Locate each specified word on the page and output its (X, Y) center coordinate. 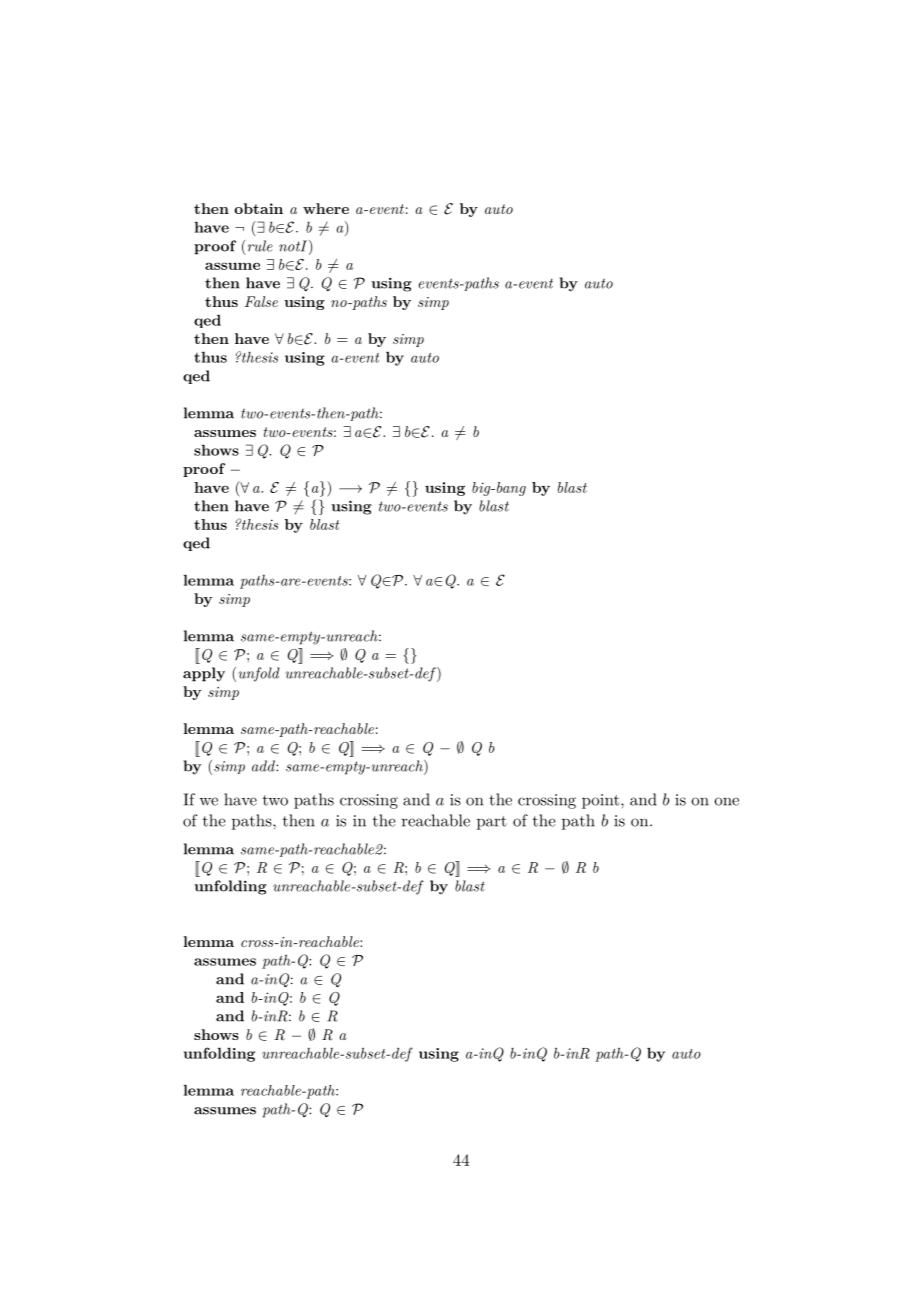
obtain (258, 208)
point (602, 801)
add (264, 766)
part (492, 823)
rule (260, 246)
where (326, 208)
